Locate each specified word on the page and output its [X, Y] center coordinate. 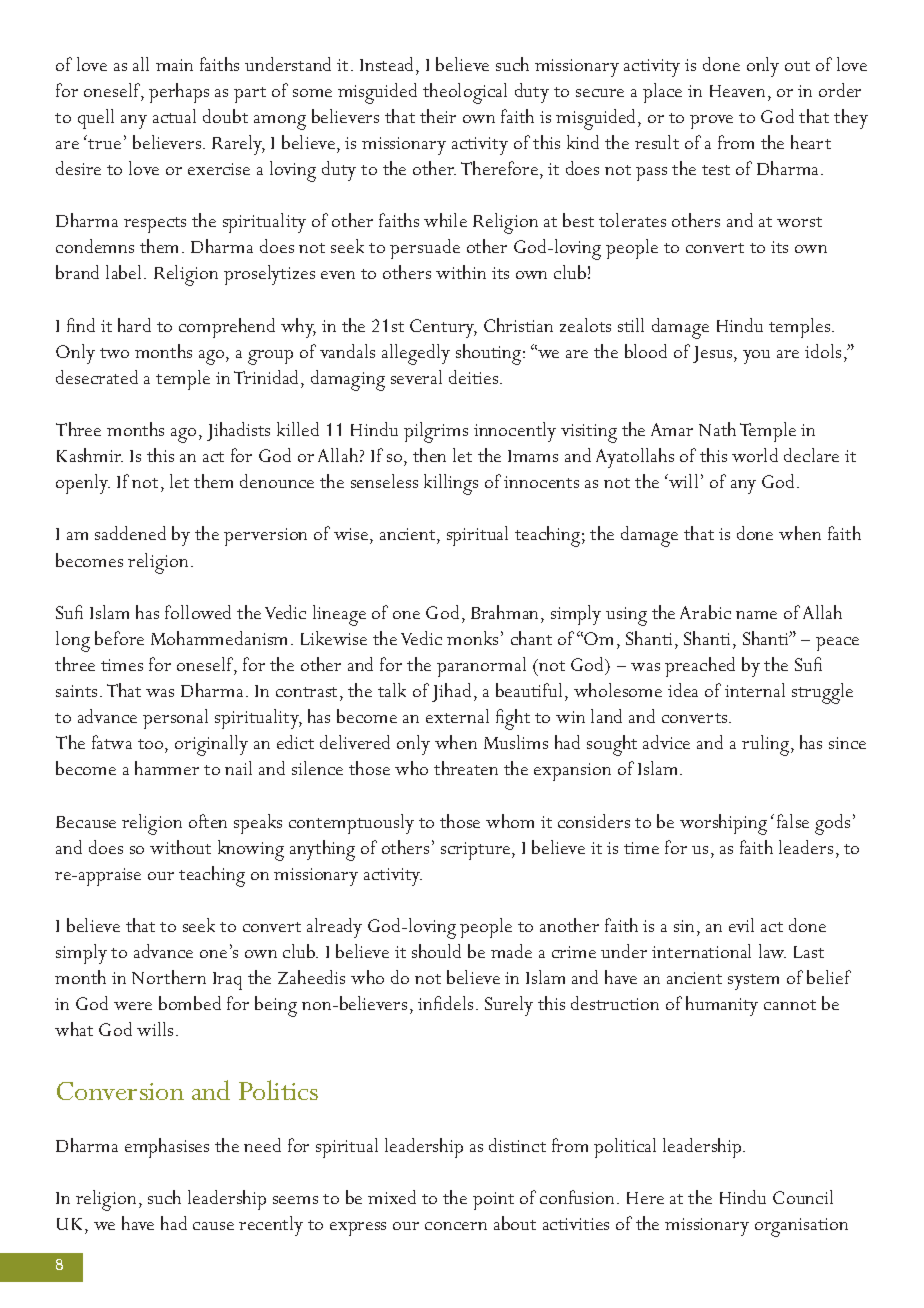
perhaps [179, 93]
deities [475, 377]
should [436, 951]
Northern [169, 977]
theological [465, 93]
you [756, 357]
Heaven [737, 91]
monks [472, 638]
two [114, 353]
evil [741, 925]
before [119, 638]
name [756, 615]
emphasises [167, 1148]
